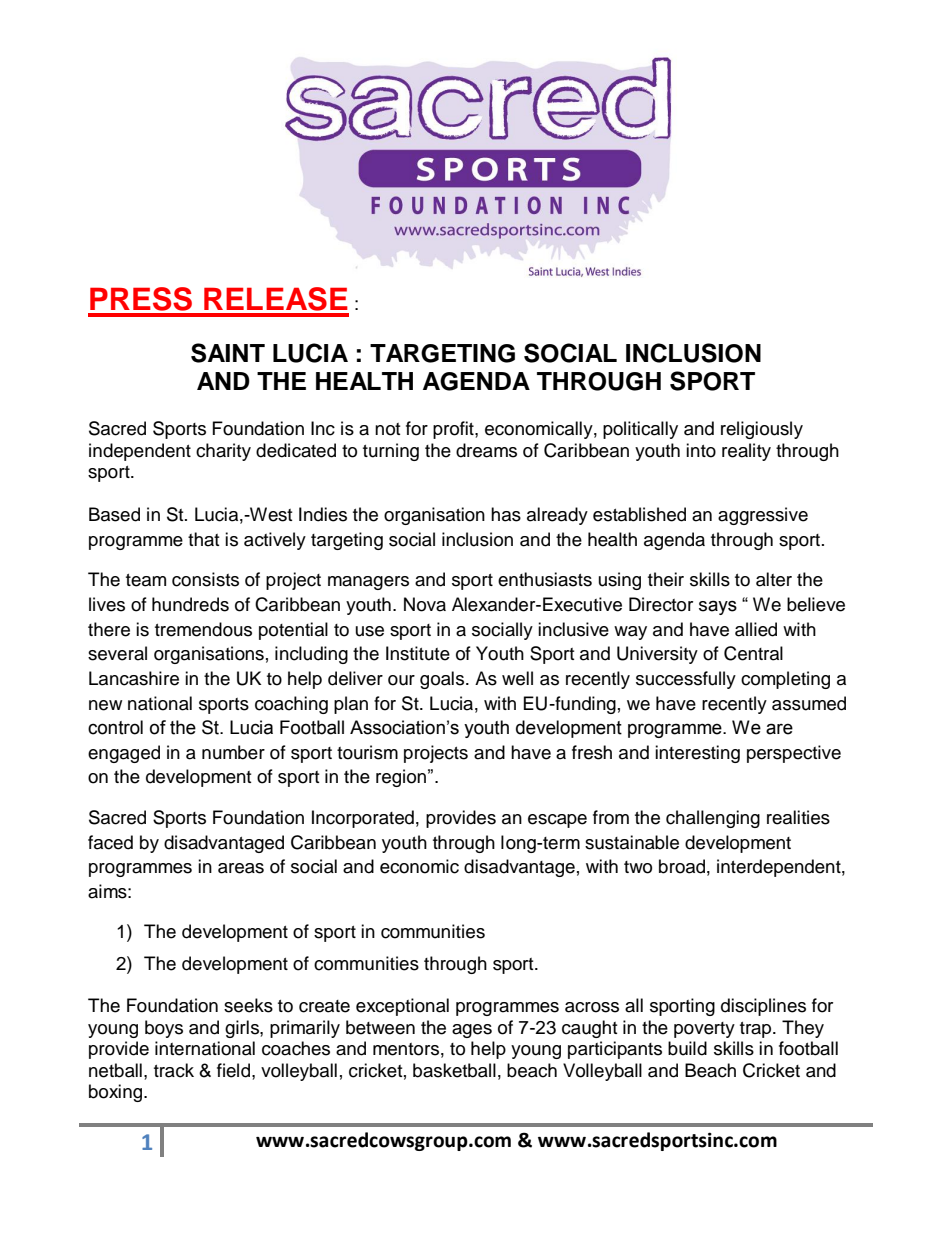 The image size is (952, 1233). Describe the element at coordinates (454, 430) in the screenshot. I see `profit` at that location.
